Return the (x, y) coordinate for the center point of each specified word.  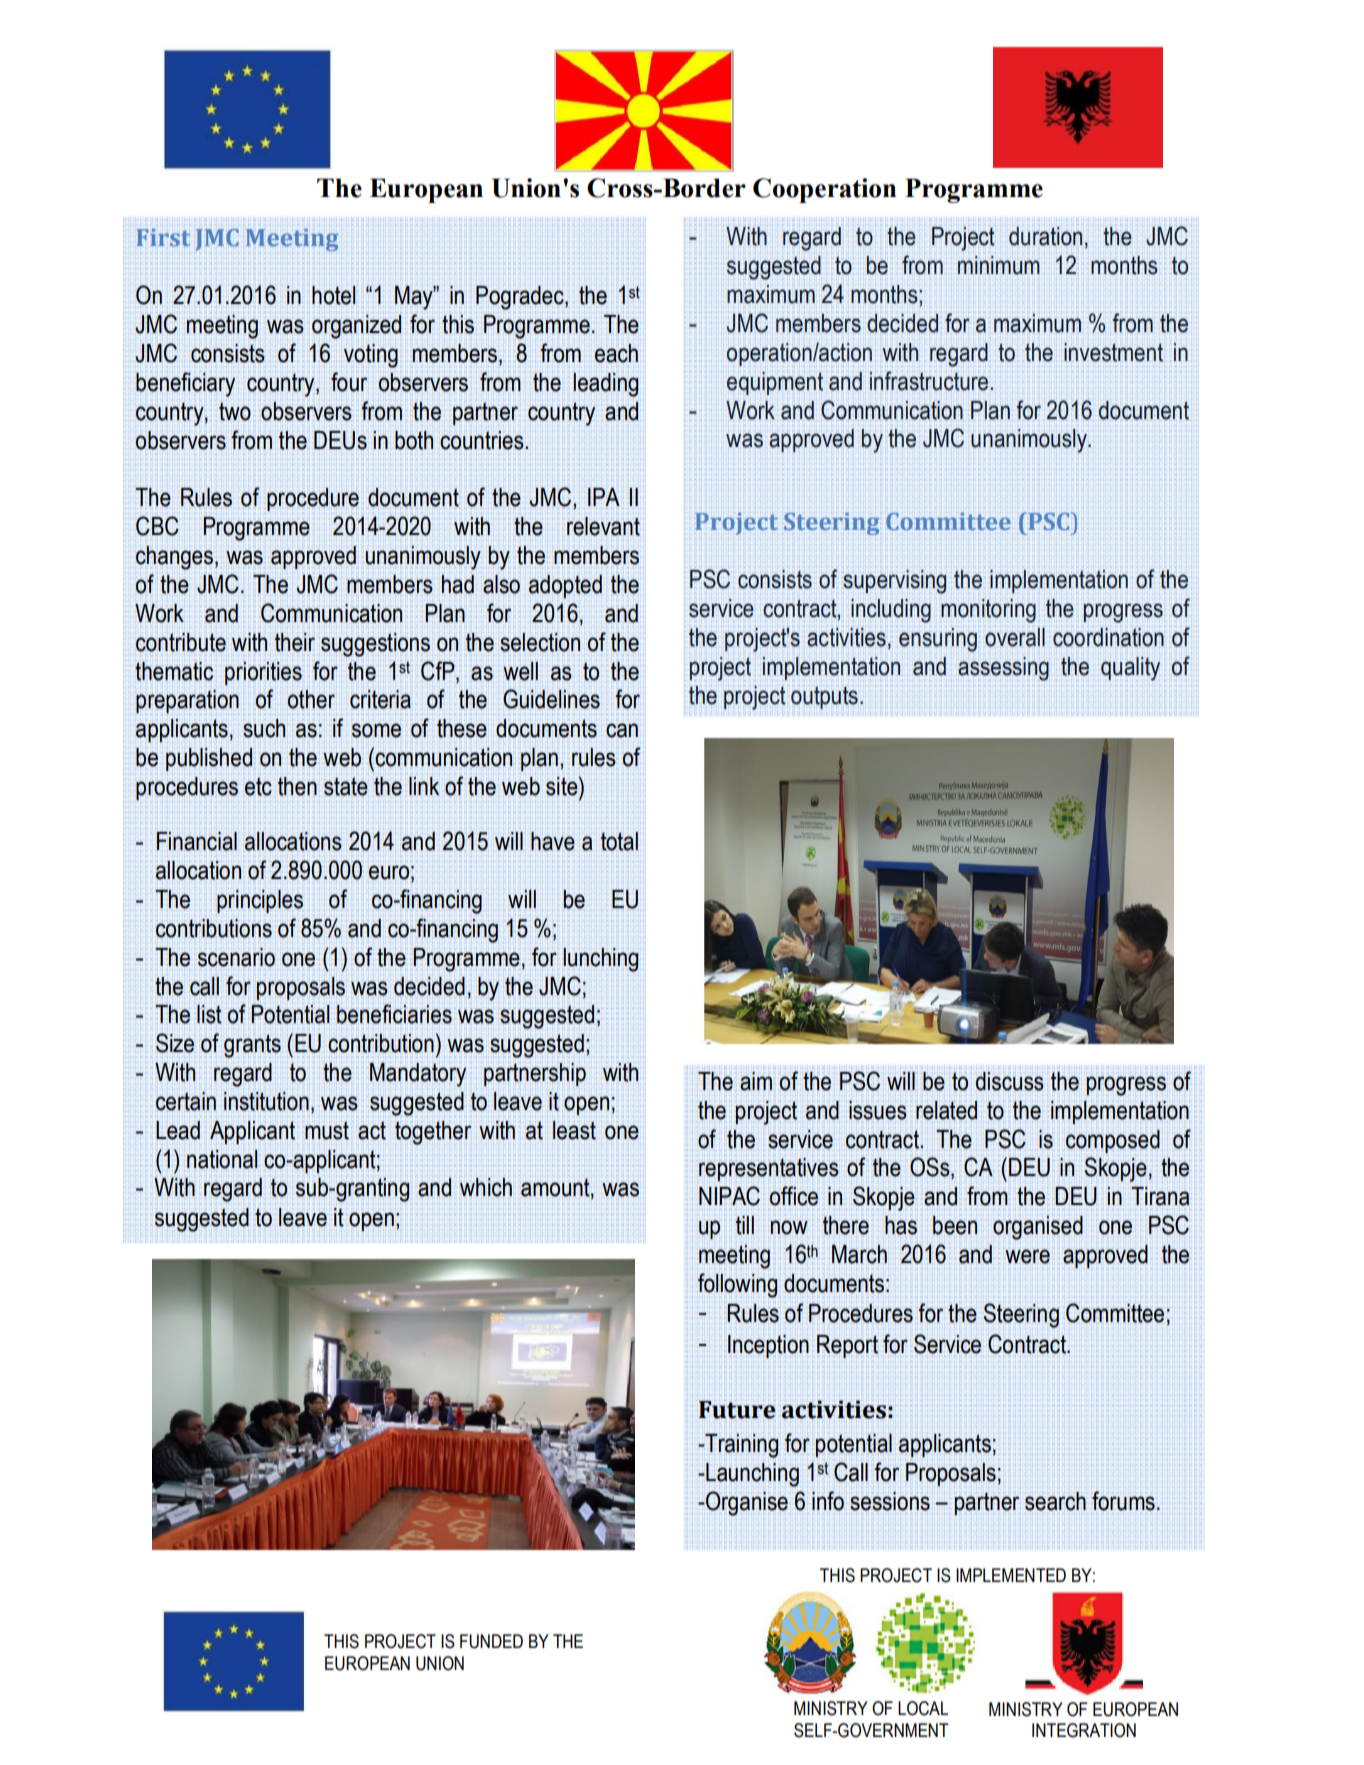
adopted (565, 586)
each (616, 353)
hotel (333, 295)
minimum (999, 265)
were (1027, 1256)
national (222, 1159)
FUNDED (491, 1641)
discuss (1010, 1081)
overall (1015, 637)
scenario (236, 957)
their (295, 642)
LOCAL (923, 1708)
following (737, 1285)
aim (756, 1081)
